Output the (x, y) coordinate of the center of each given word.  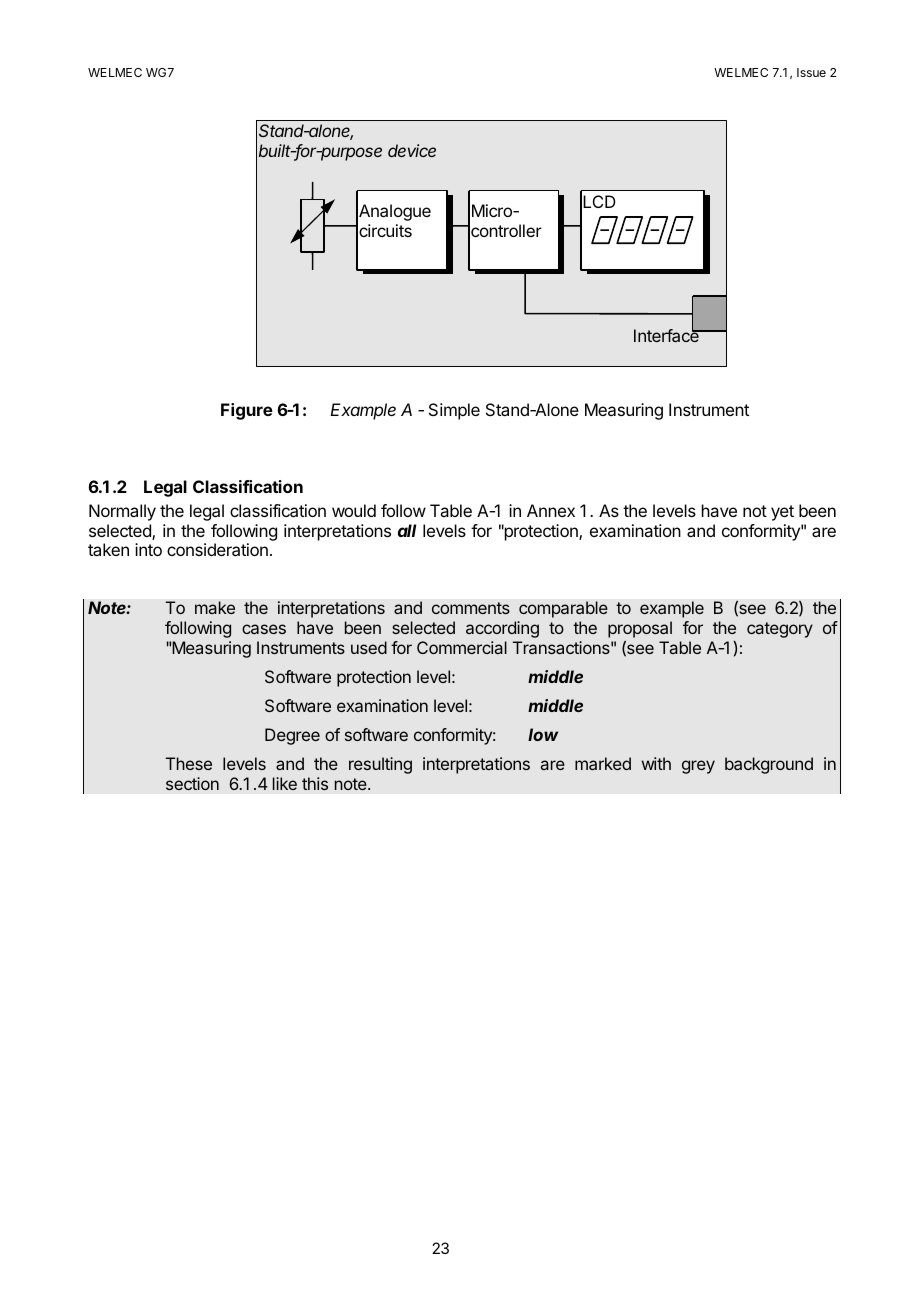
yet (782, 513)
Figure (247, 411)
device (412, 150)
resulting (380, 765)
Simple (454, 411)
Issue (811, 72)
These (189, 763)
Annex (551, 510)
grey (698, 767)
